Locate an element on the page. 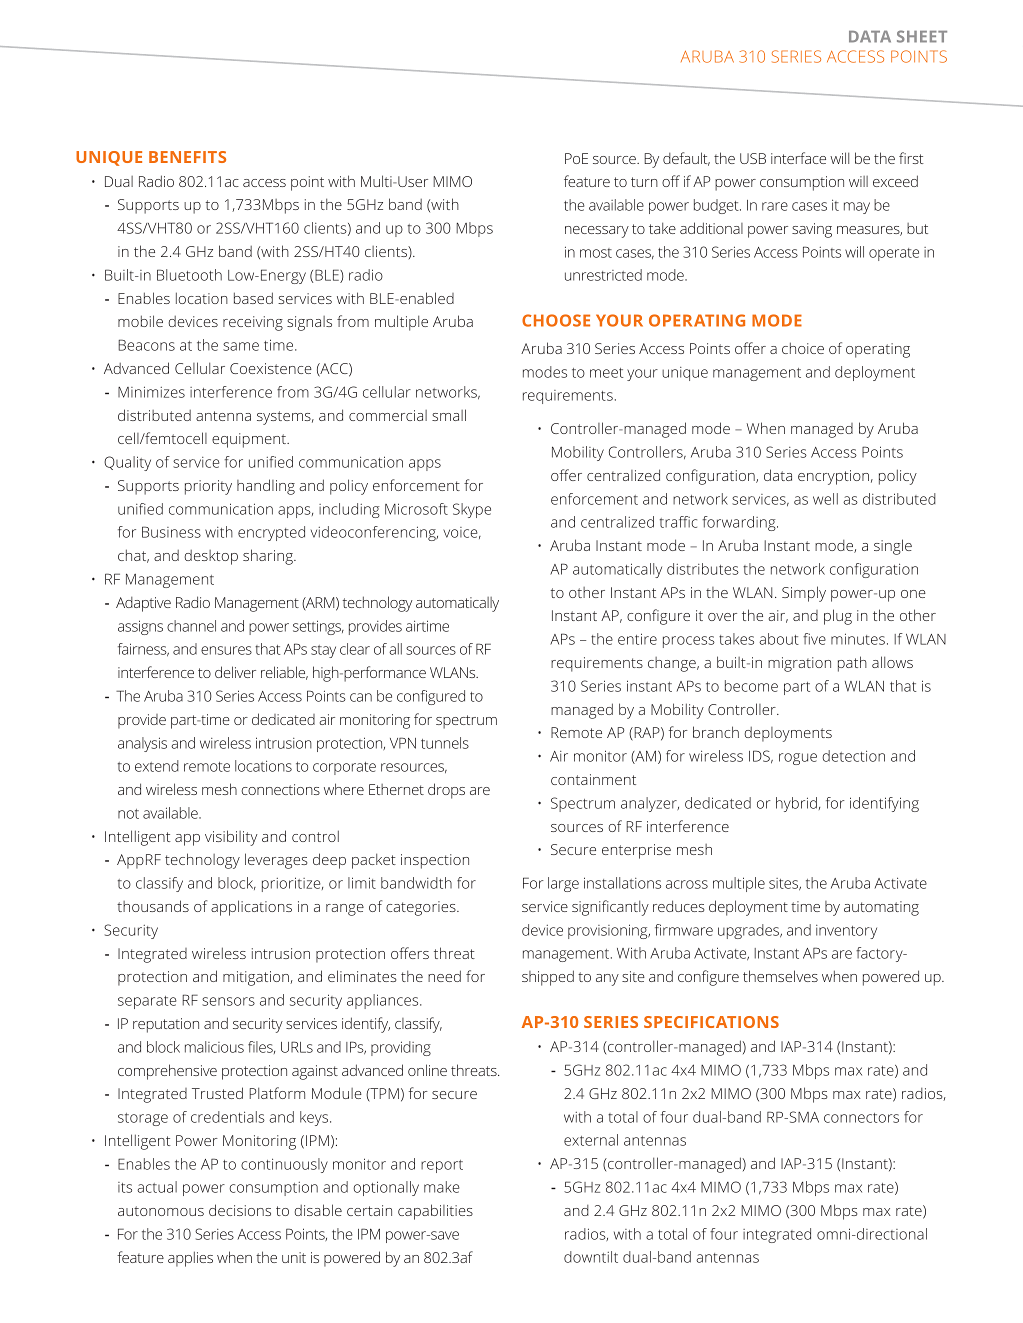  ensures is located at coordinates (226, 650).
